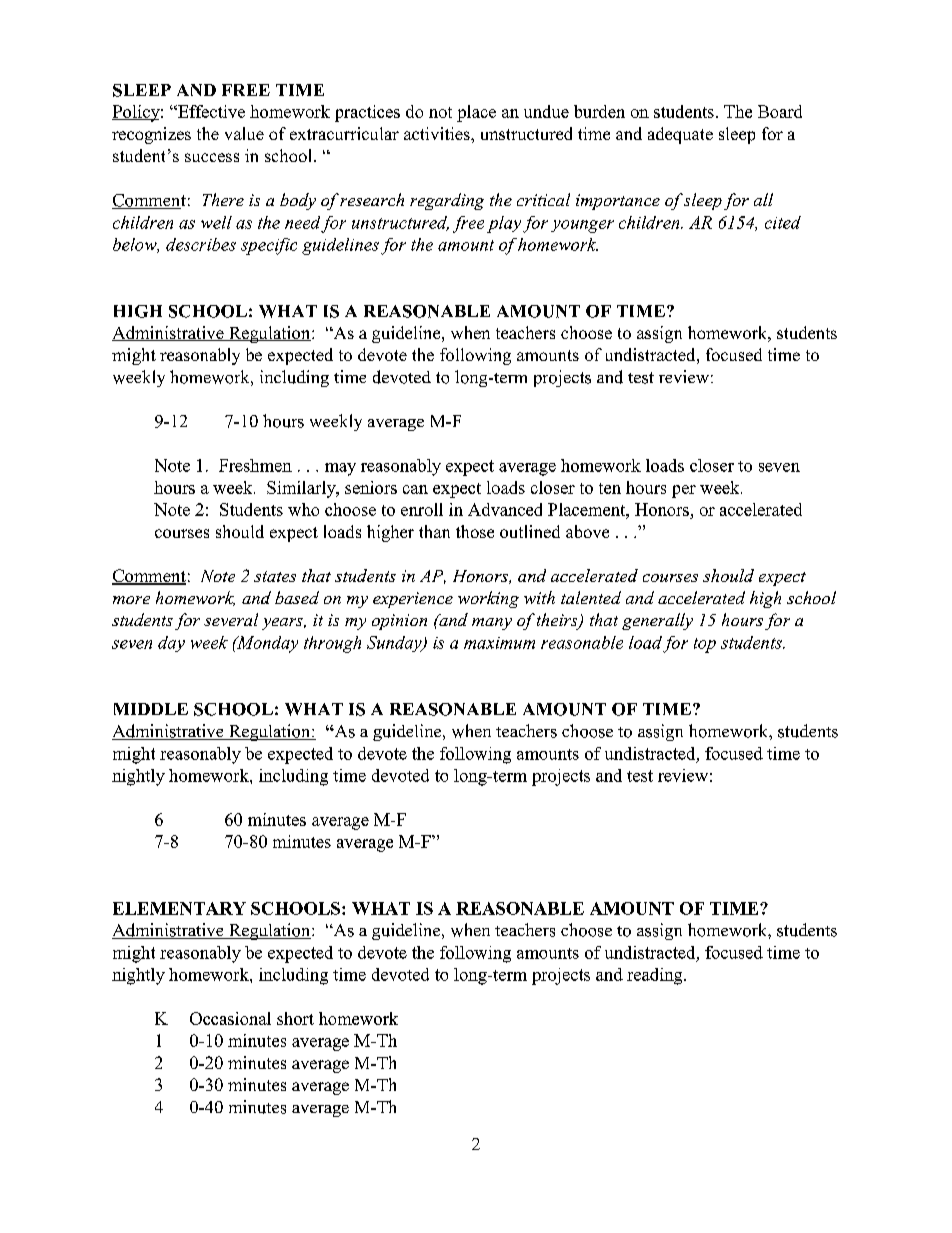  Describe the element at coordinates (230, 1018) in the screenshot. I see `Occasional` at that location.
